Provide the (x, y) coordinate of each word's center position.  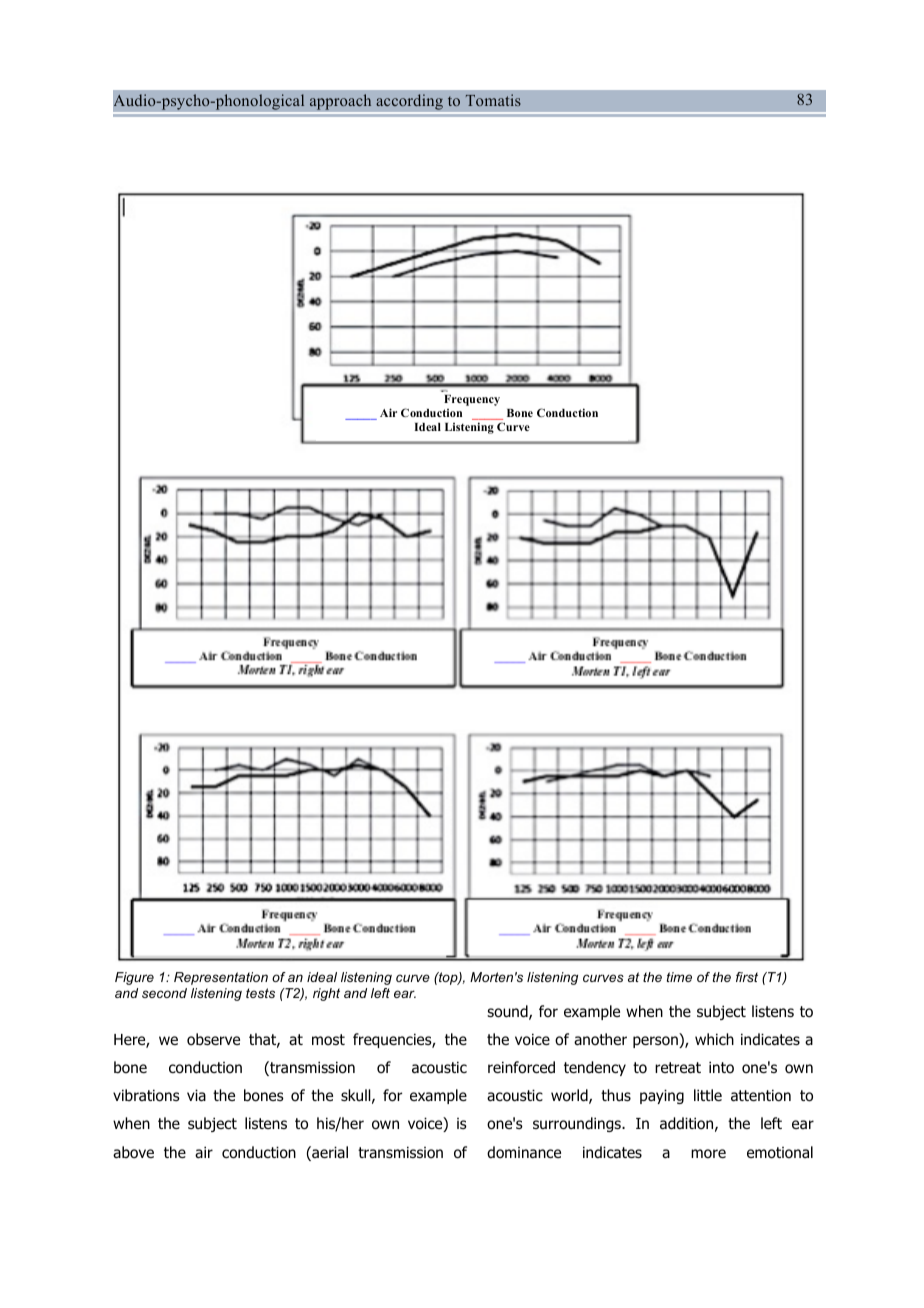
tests (260, 993)
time (679, 977)
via (196, 1095)
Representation (221, 978)
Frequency (472, 400)
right (326, 994)
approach (340, 103)
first (747, 977)
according (409, 103)
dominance (524, 1152)
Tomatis (493, 100)
